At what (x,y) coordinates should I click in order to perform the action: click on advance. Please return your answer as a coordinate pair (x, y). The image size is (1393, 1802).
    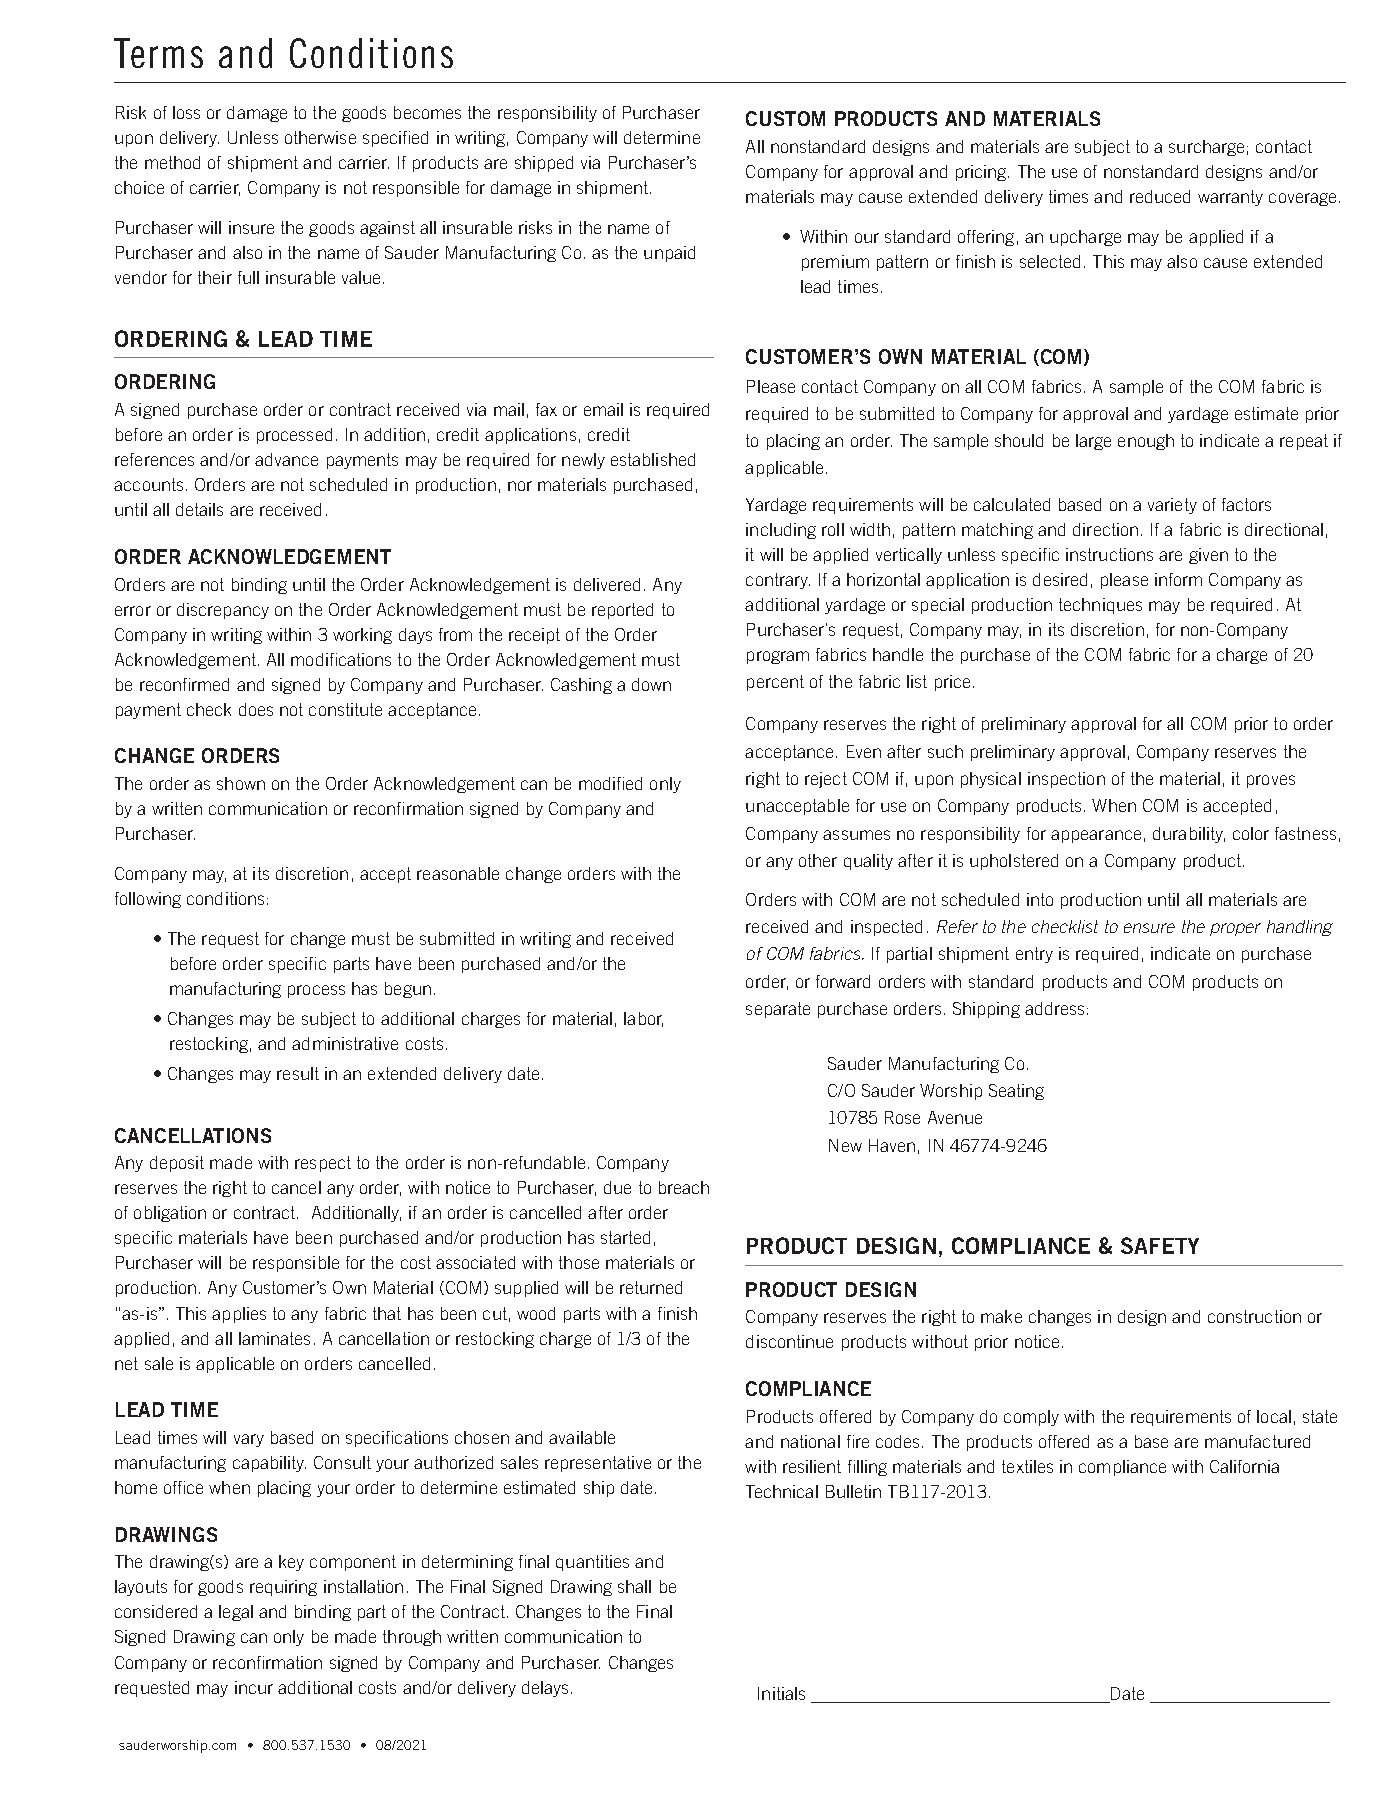
    Looking at the image, I should click on (286, 459).
